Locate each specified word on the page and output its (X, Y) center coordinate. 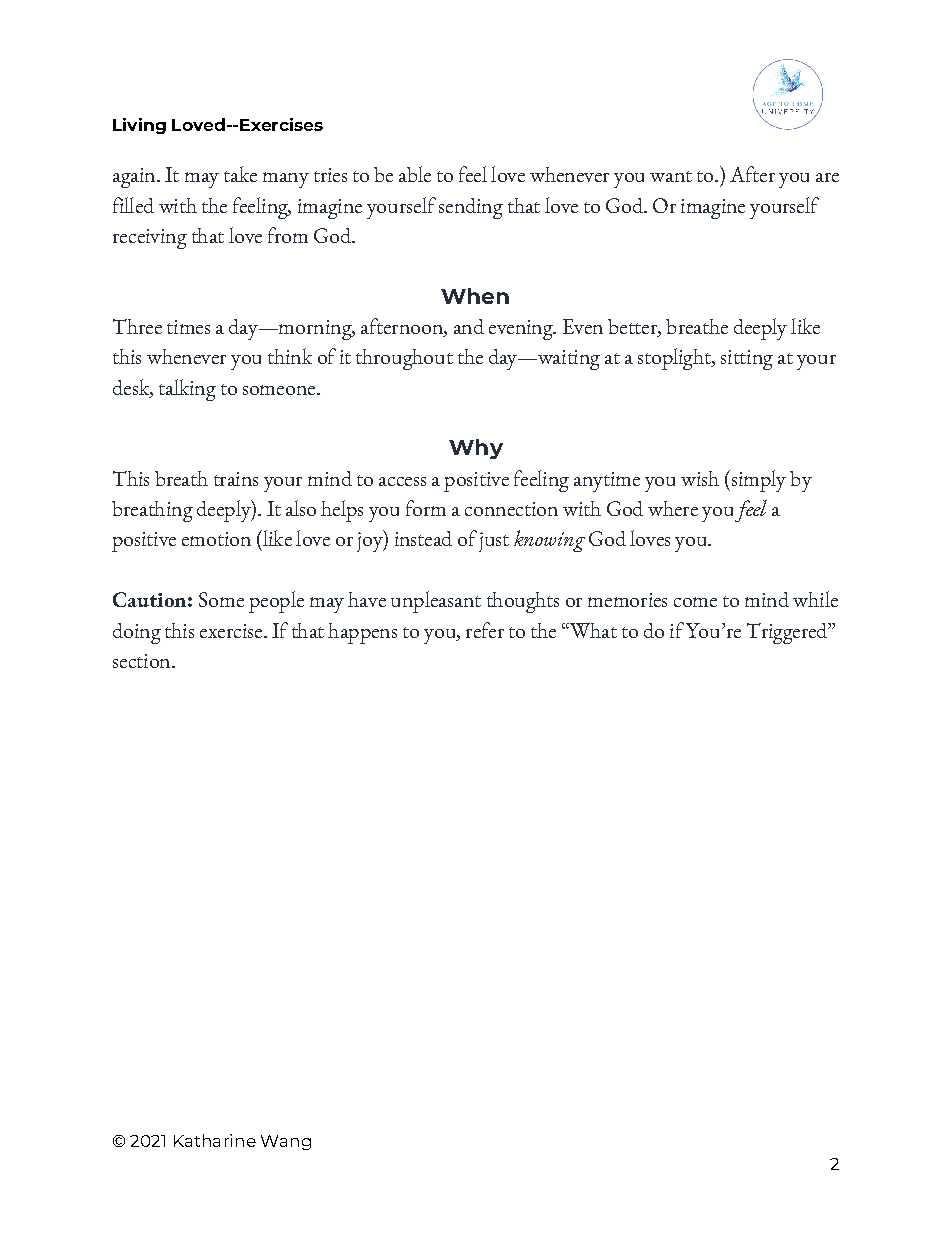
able (415, 174)
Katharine (215, 1140)
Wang (286, 1142)
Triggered (788, 633)
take (240, 174)
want (671, 176)
